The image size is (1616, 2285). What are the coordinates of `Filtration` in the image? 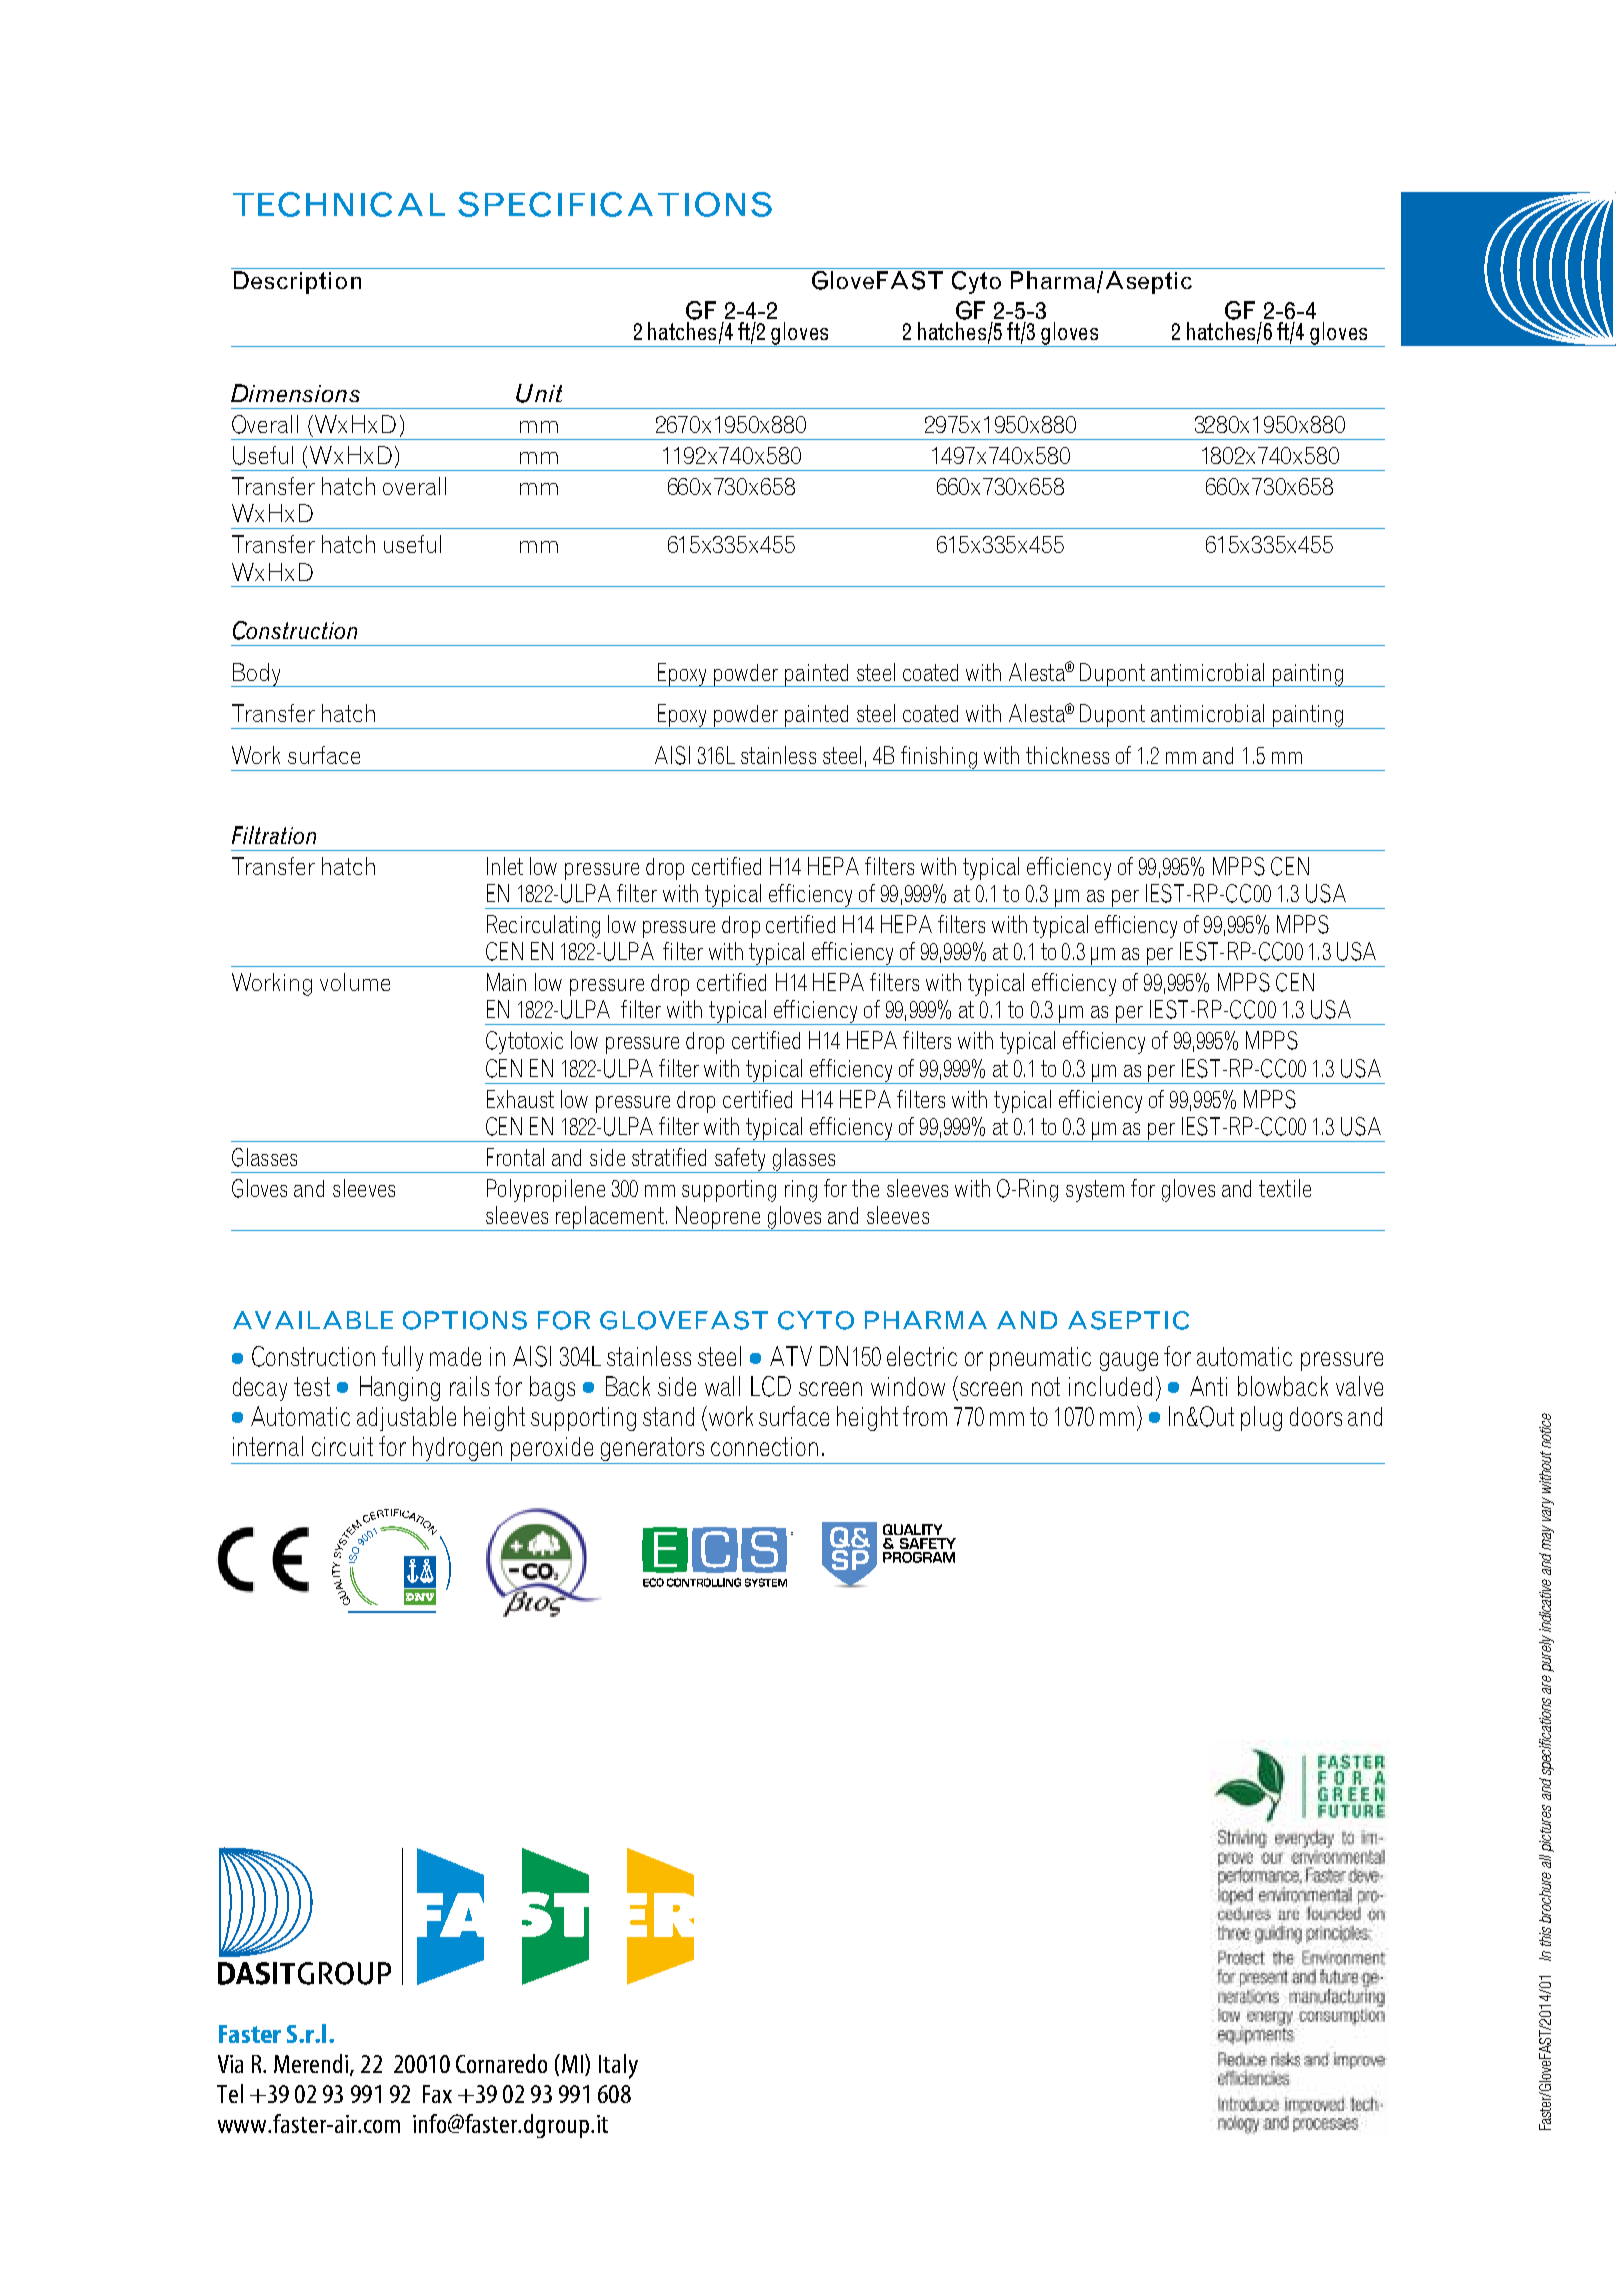 It's located at (274, 835).
